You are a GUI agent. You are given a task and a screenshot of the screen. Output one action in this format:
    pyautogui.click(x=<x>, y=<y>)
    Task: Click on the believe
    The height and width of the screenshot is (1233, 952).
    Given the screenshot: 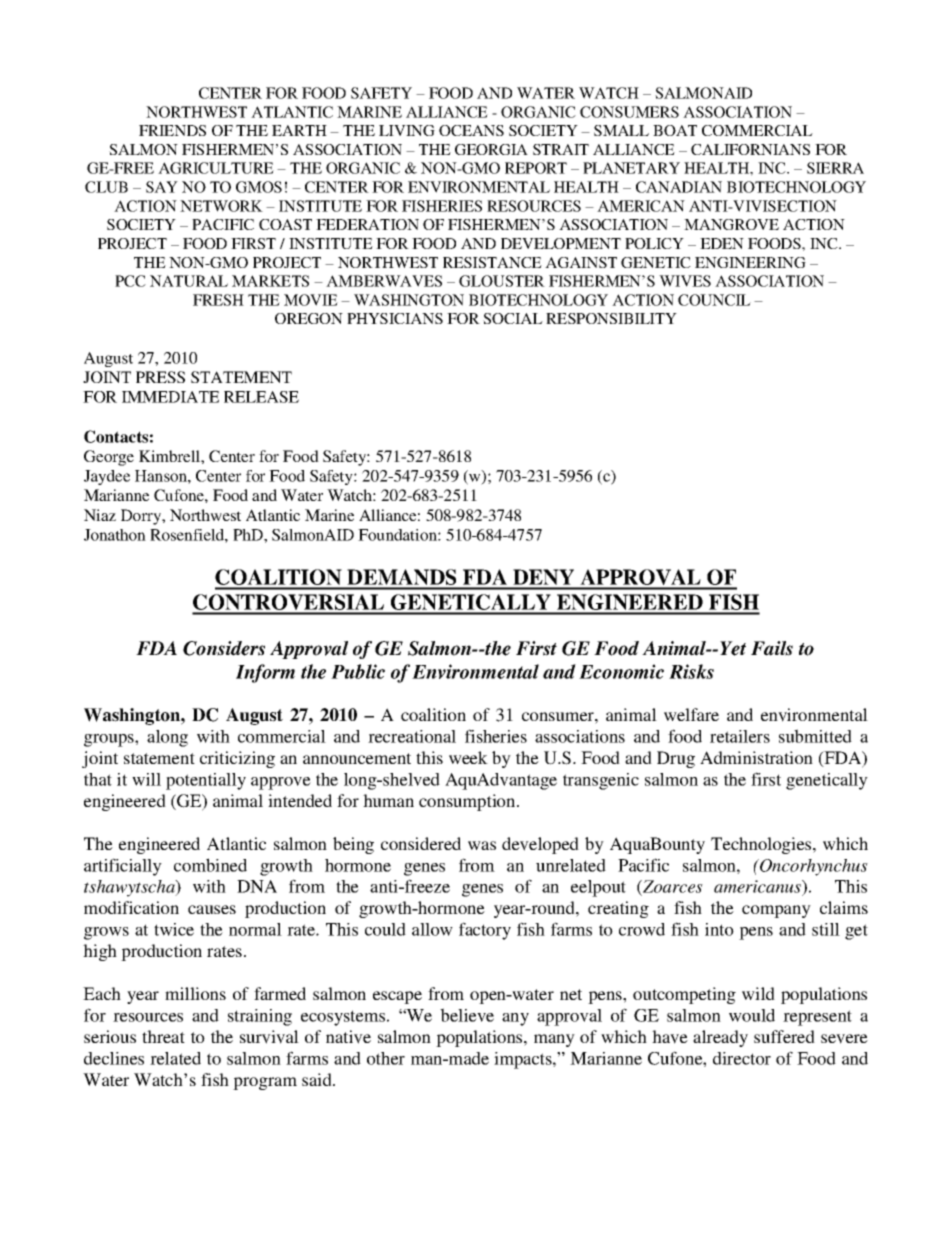 What is the action you would take?
    pyautogui.click(x=467, y=1015)
